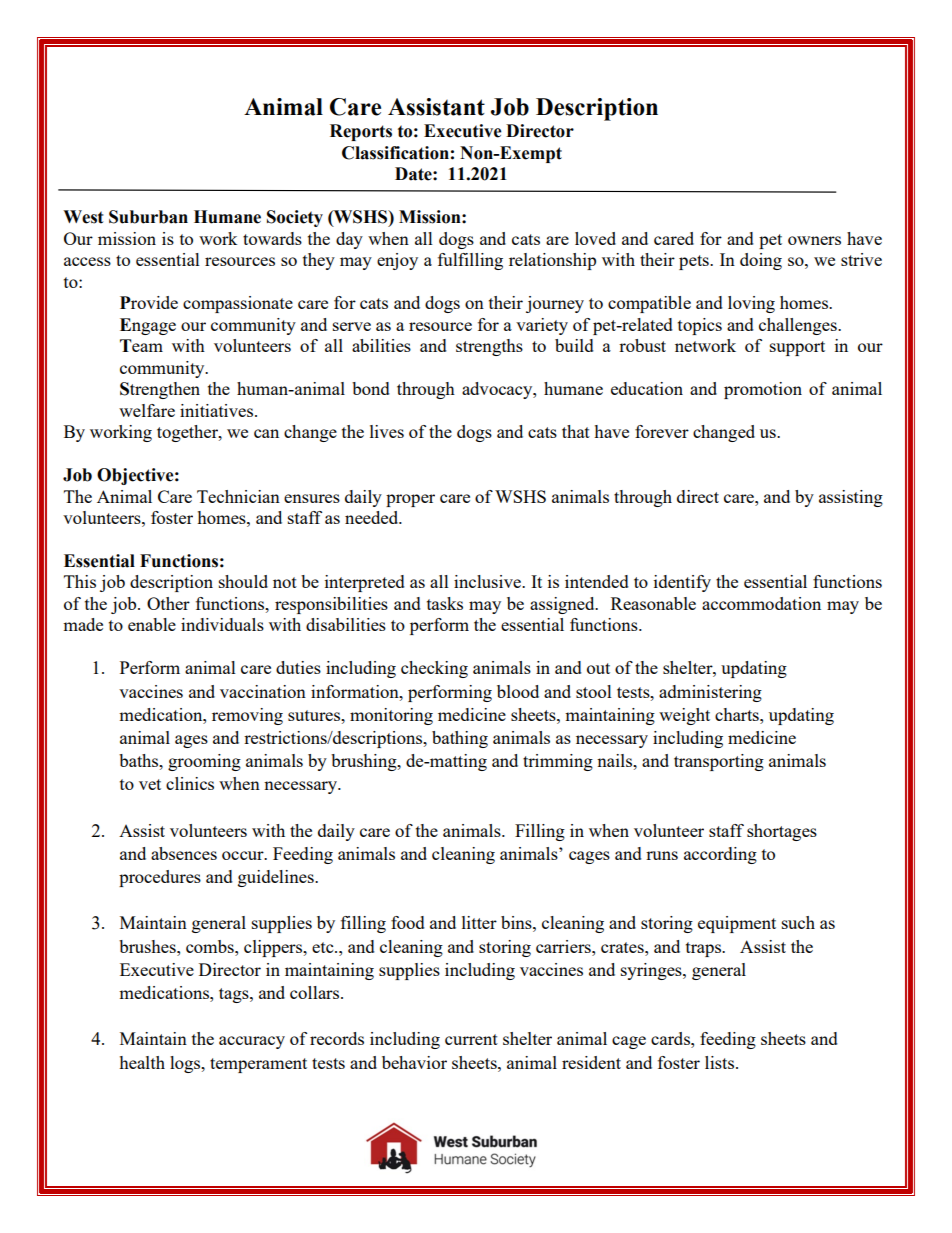  Describe the element at coordinates (721, 1062) in the image. I see `lists` at that location.
